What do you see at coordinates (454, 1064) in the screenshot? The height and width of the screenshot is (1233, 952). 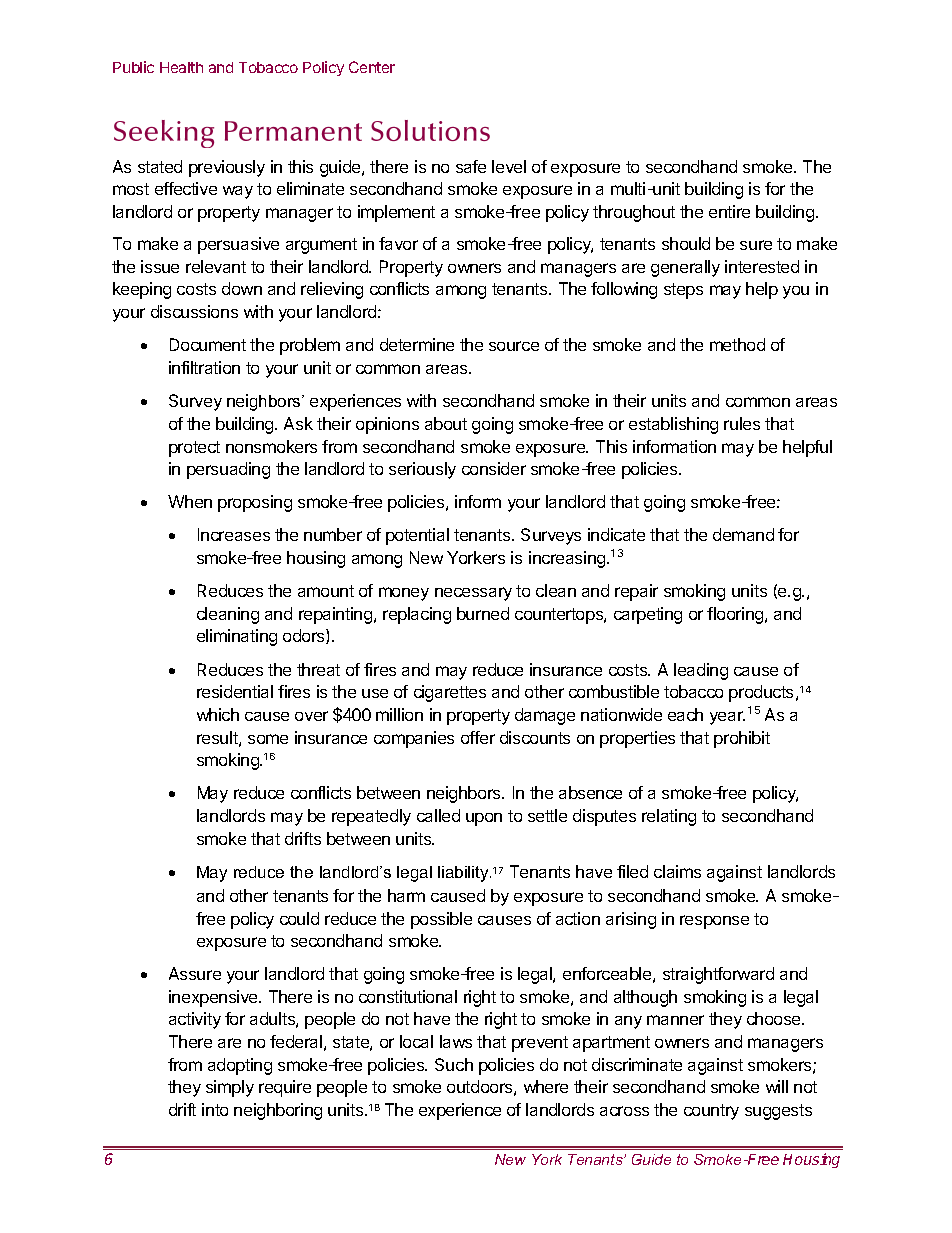 I see `Such` at bounding box center [454, 1064].
